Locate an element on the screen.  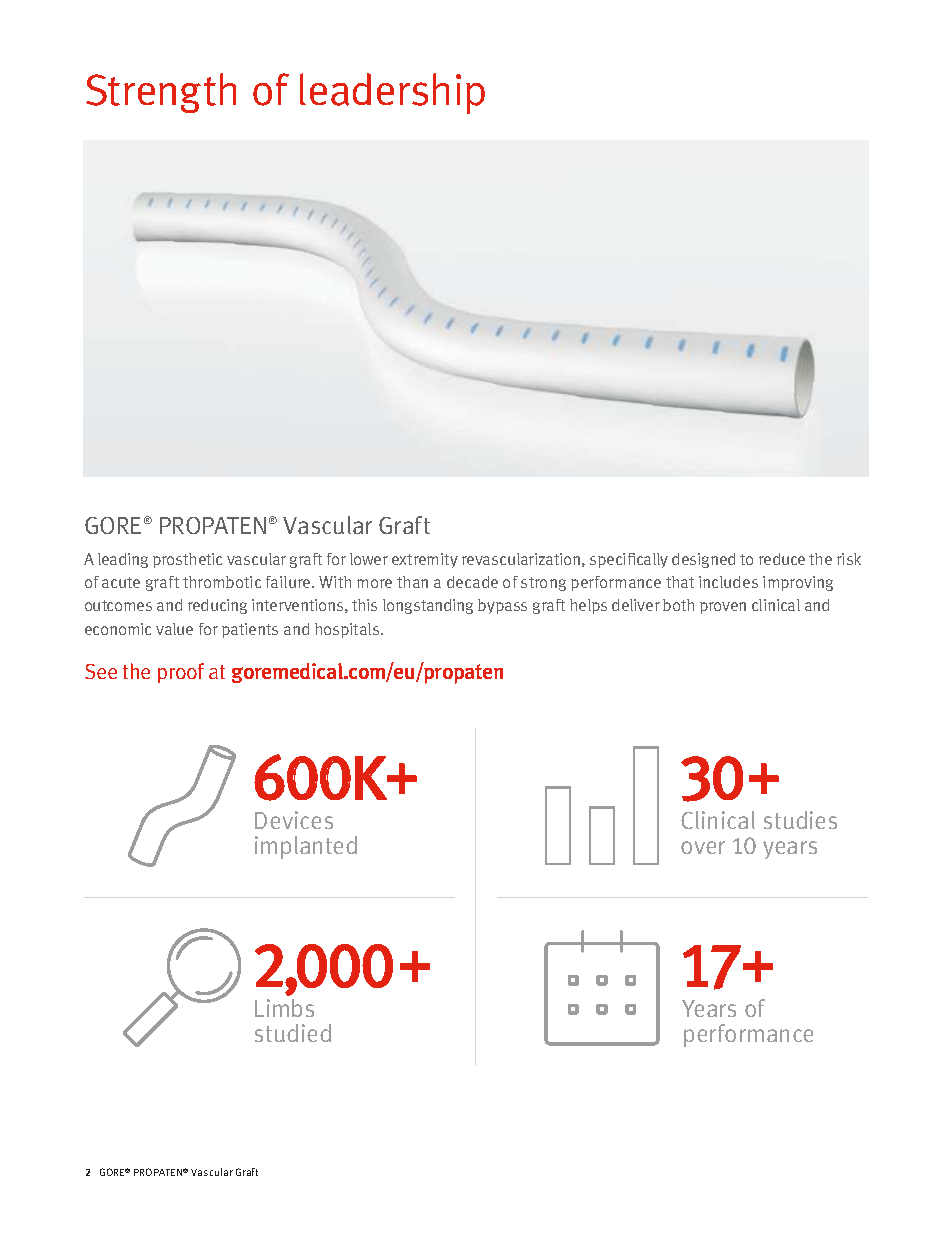
Limbs is located at coordinates (284, 1008).
